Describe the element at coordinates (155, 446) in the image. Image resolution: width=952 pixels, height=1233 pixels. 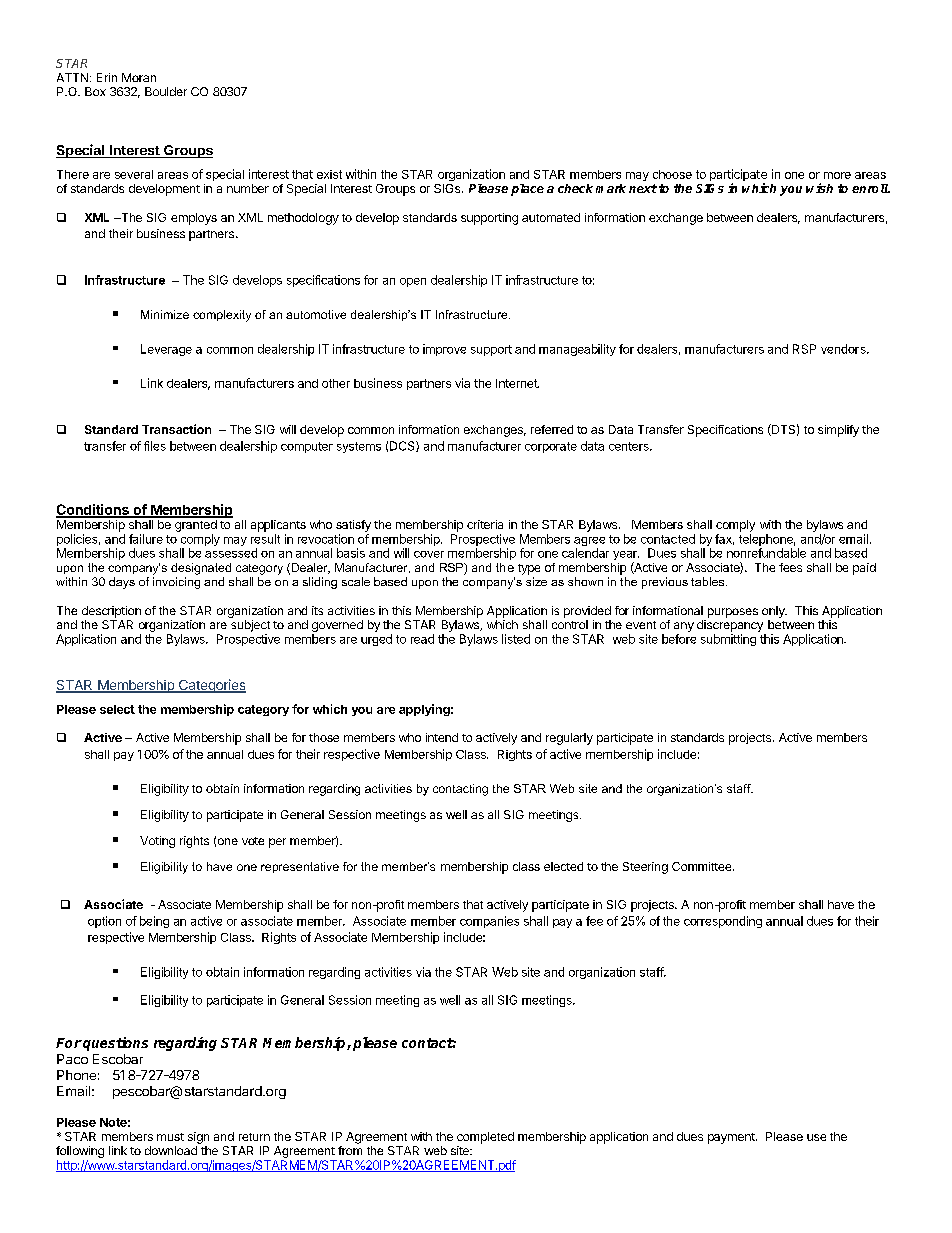
I see `files` at that location.
